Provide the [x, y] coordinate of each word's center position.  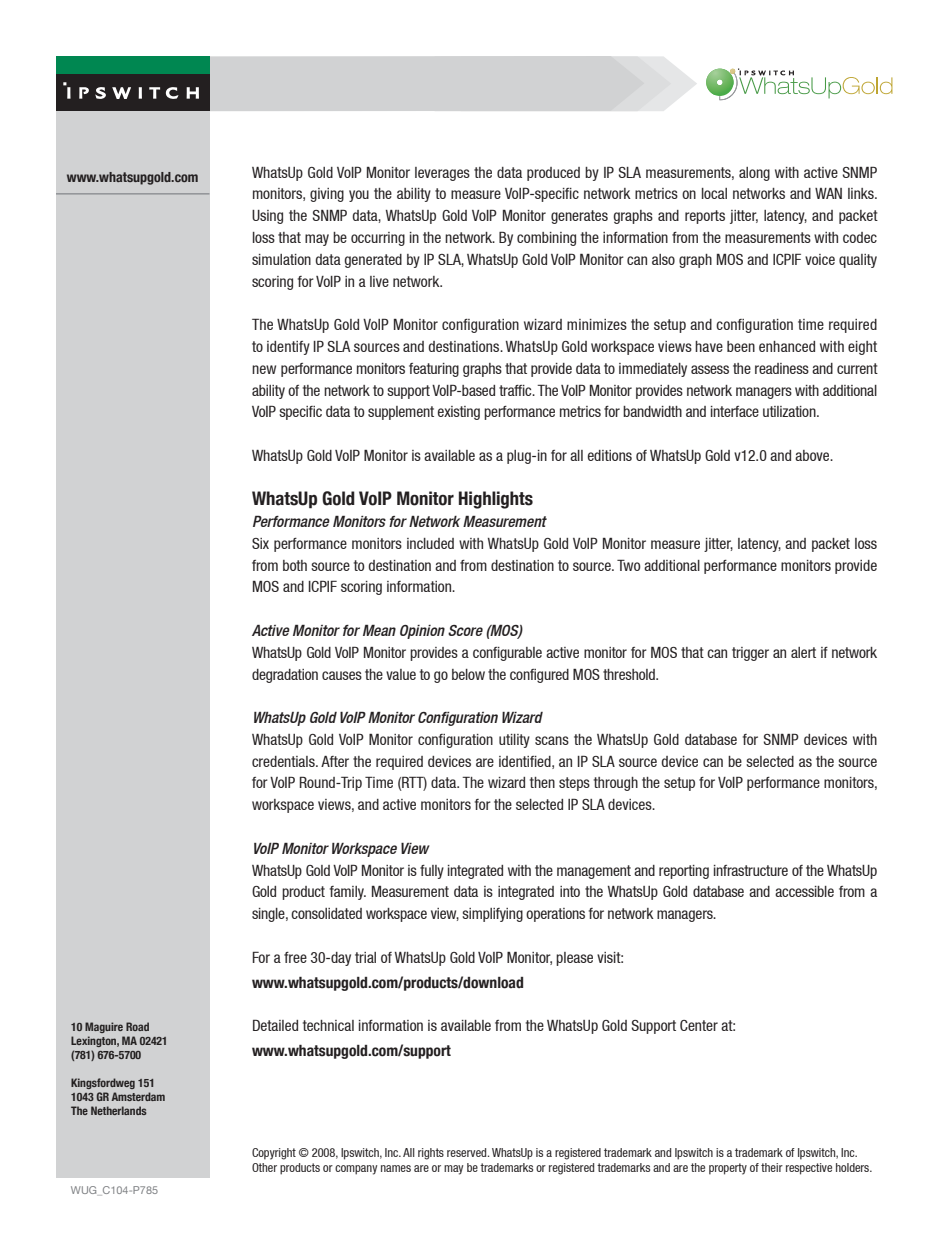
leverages [442, 174]
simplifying [492, 915]
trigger [750, 654]
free [295, 957]
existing [459, 413]
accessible [804, 891]
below [468, 674]
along [754, 174]
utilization [790, 411]
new [264, 369]
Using [267, 217]
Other [264, 1167]
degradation [285, 676]
